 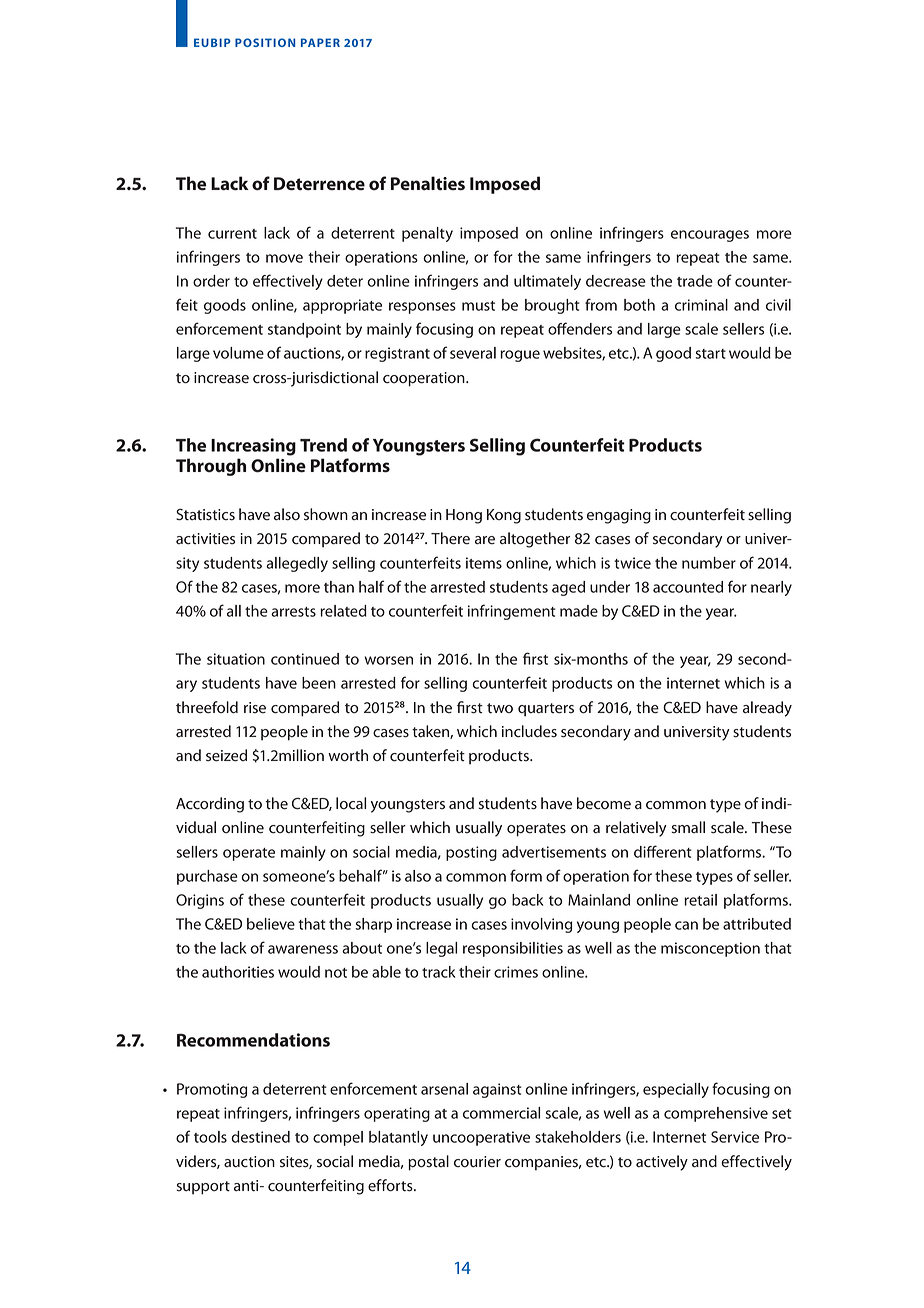 I want to click on Position, so click(x=265, y=42).
